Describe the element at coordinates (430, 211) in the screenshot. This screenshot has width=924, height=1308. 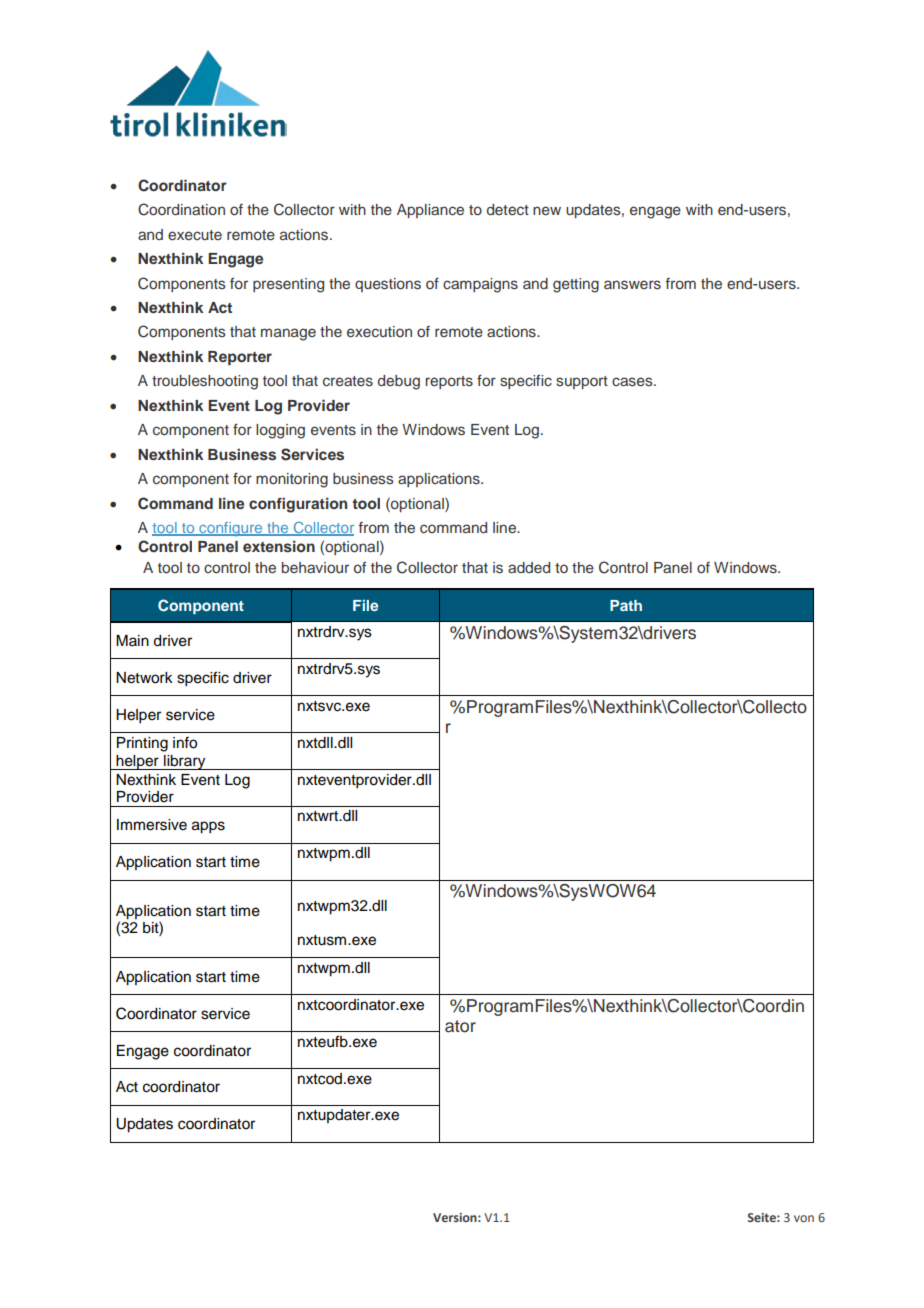
I see `Appliance` at that location.
